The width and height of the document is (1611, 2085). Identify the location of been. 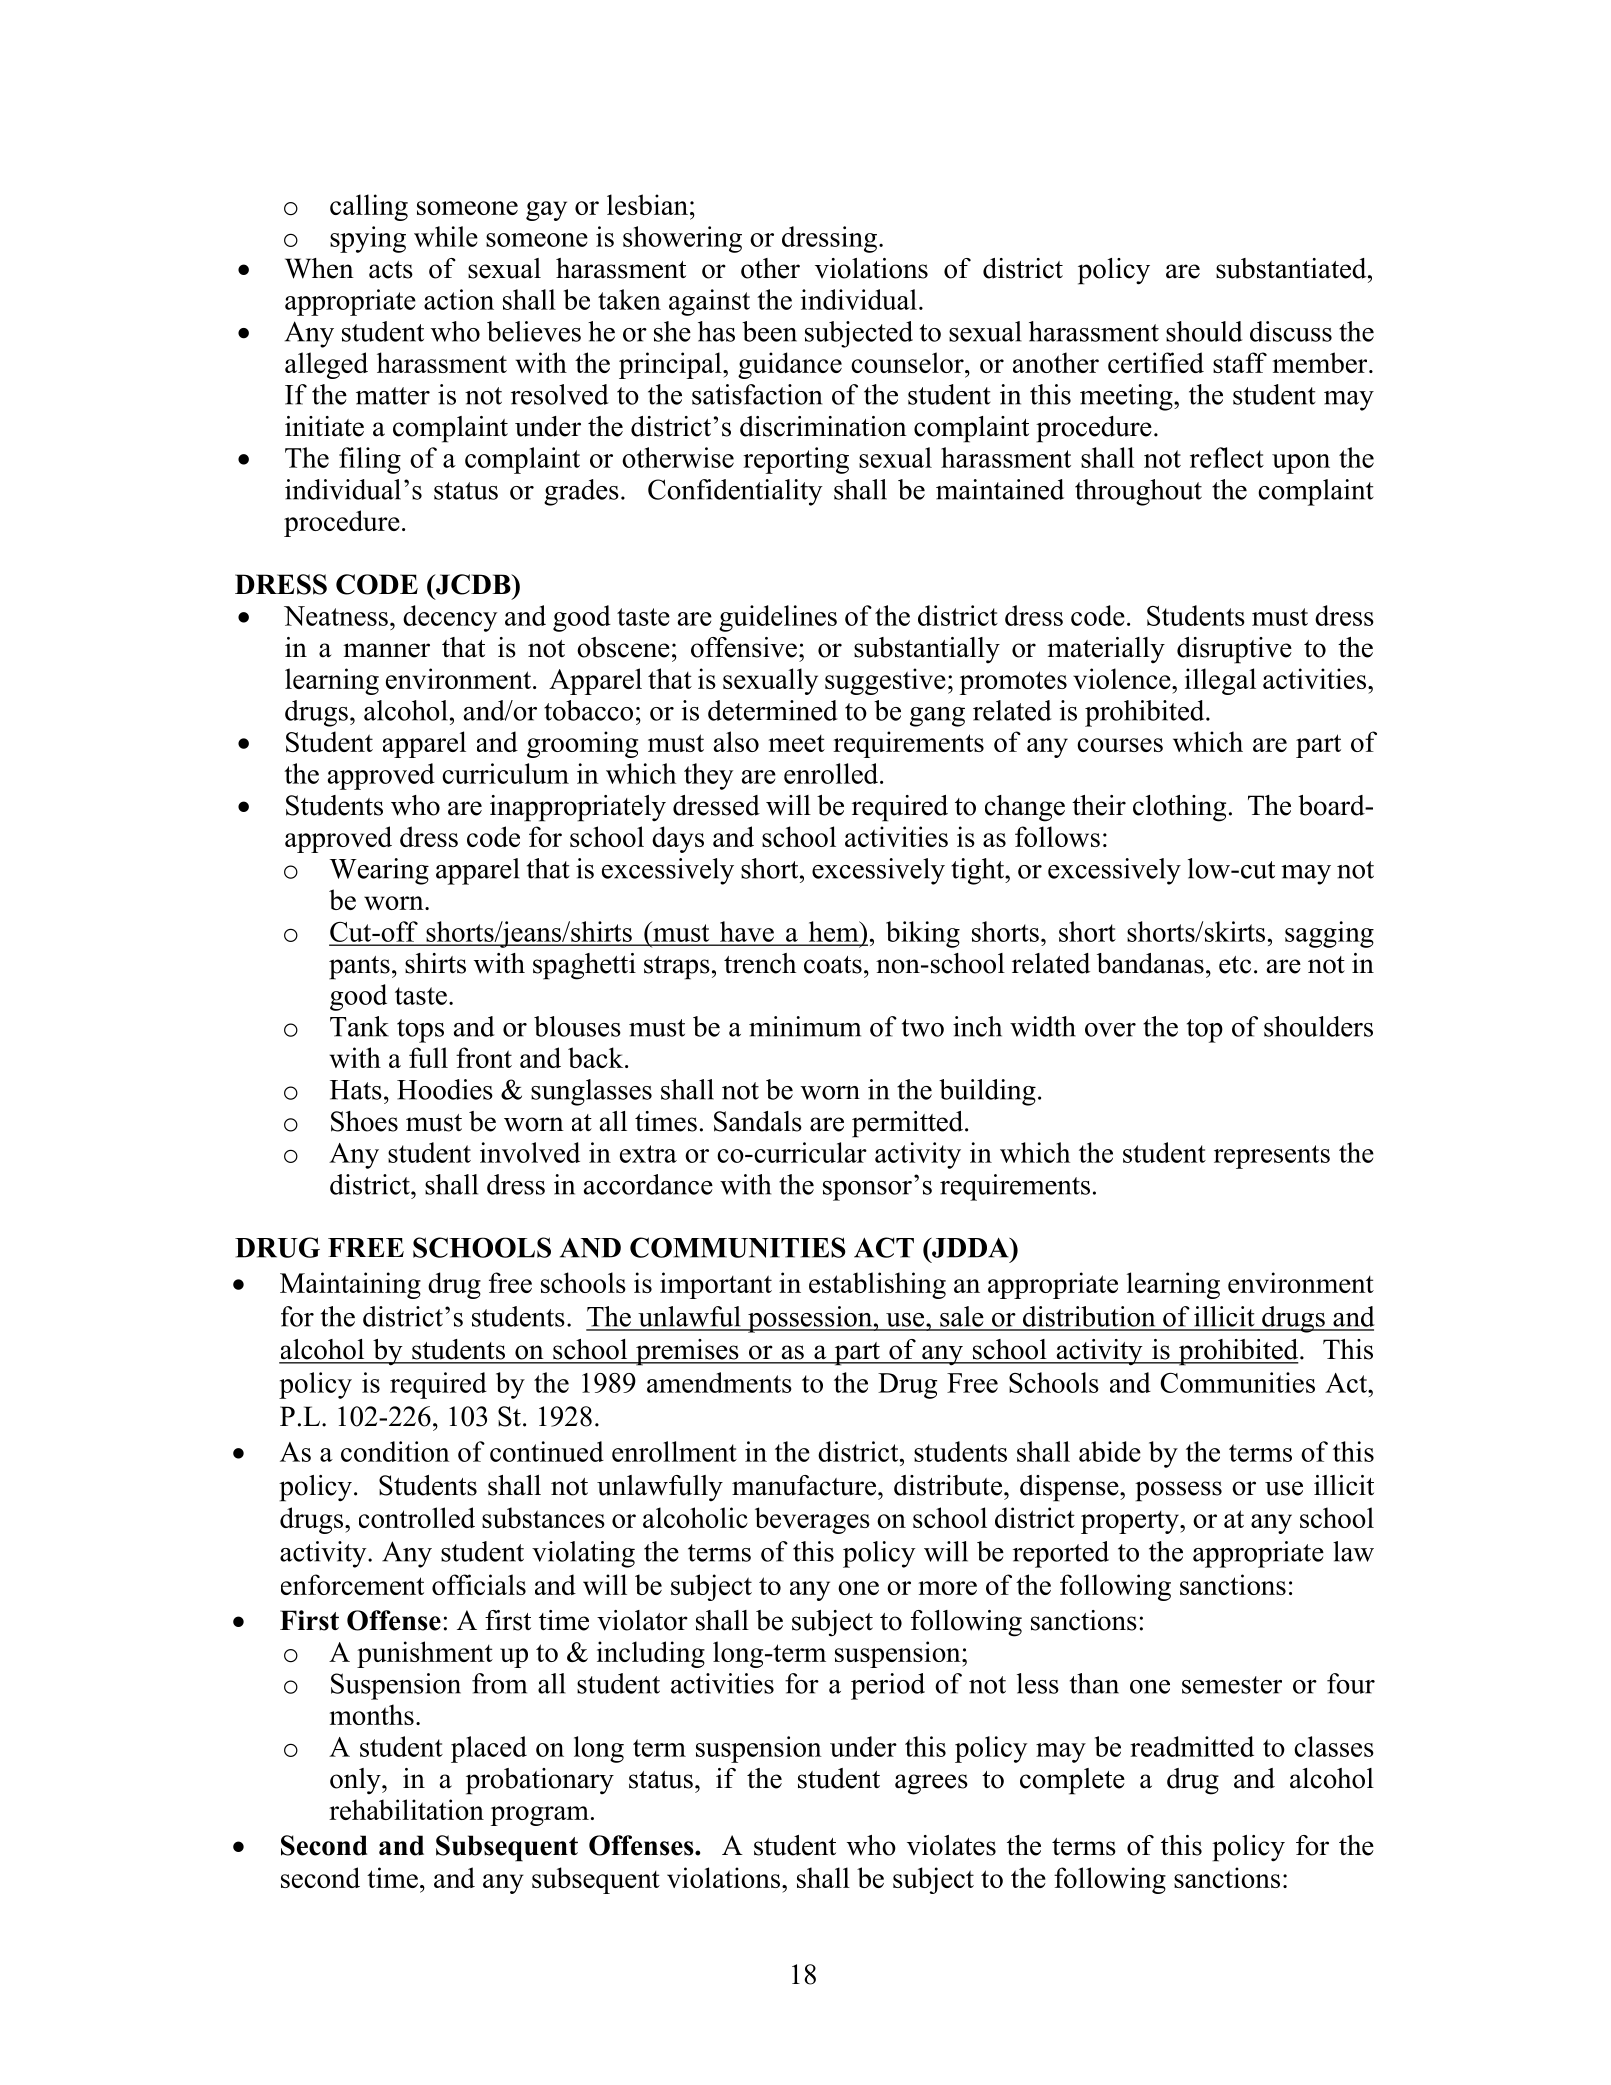
(769, 331).
